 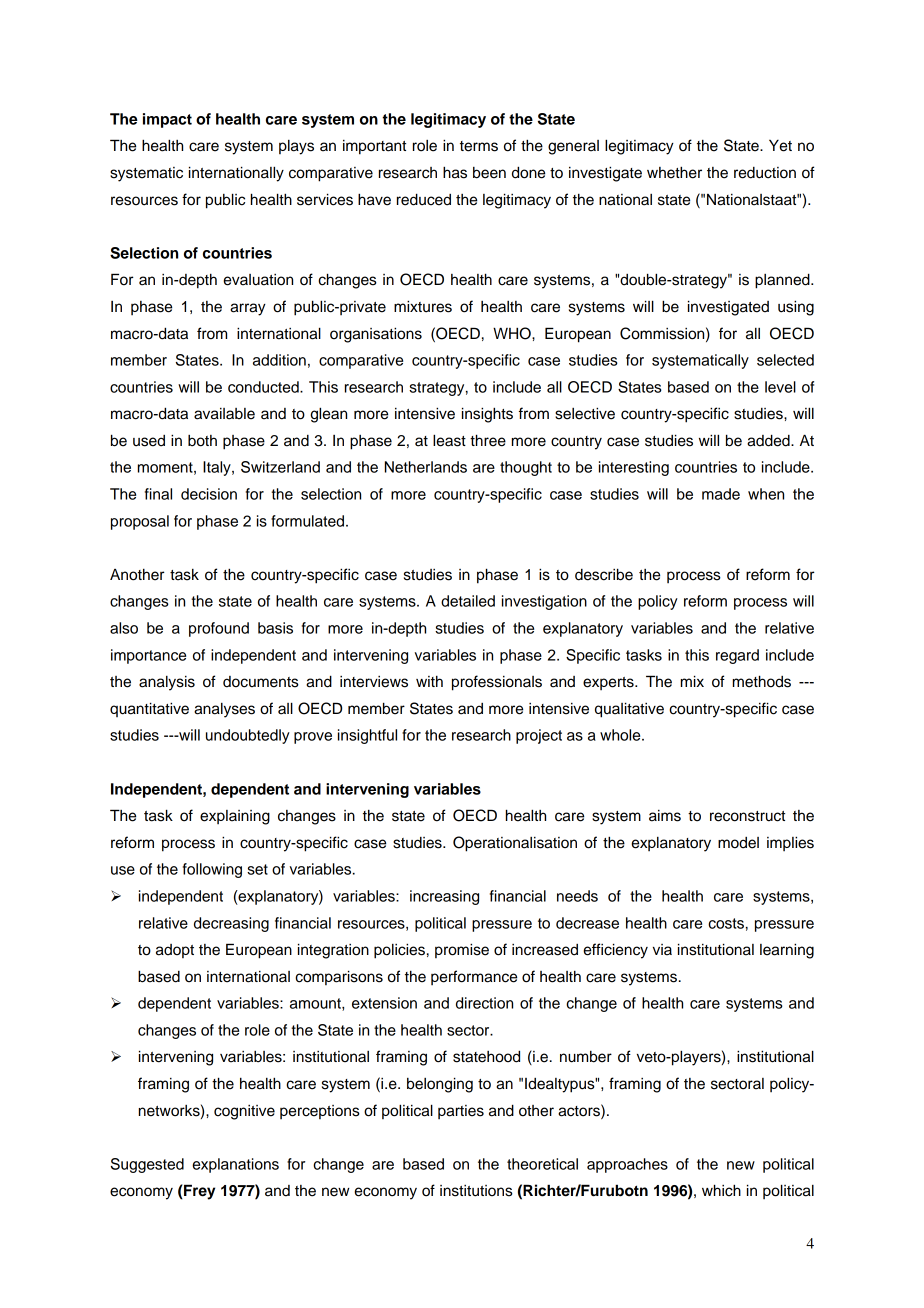 What do you see at coordinates (476, 1191) in the screenshot?
I see `institutions` at bounding box center [476, 1191].
